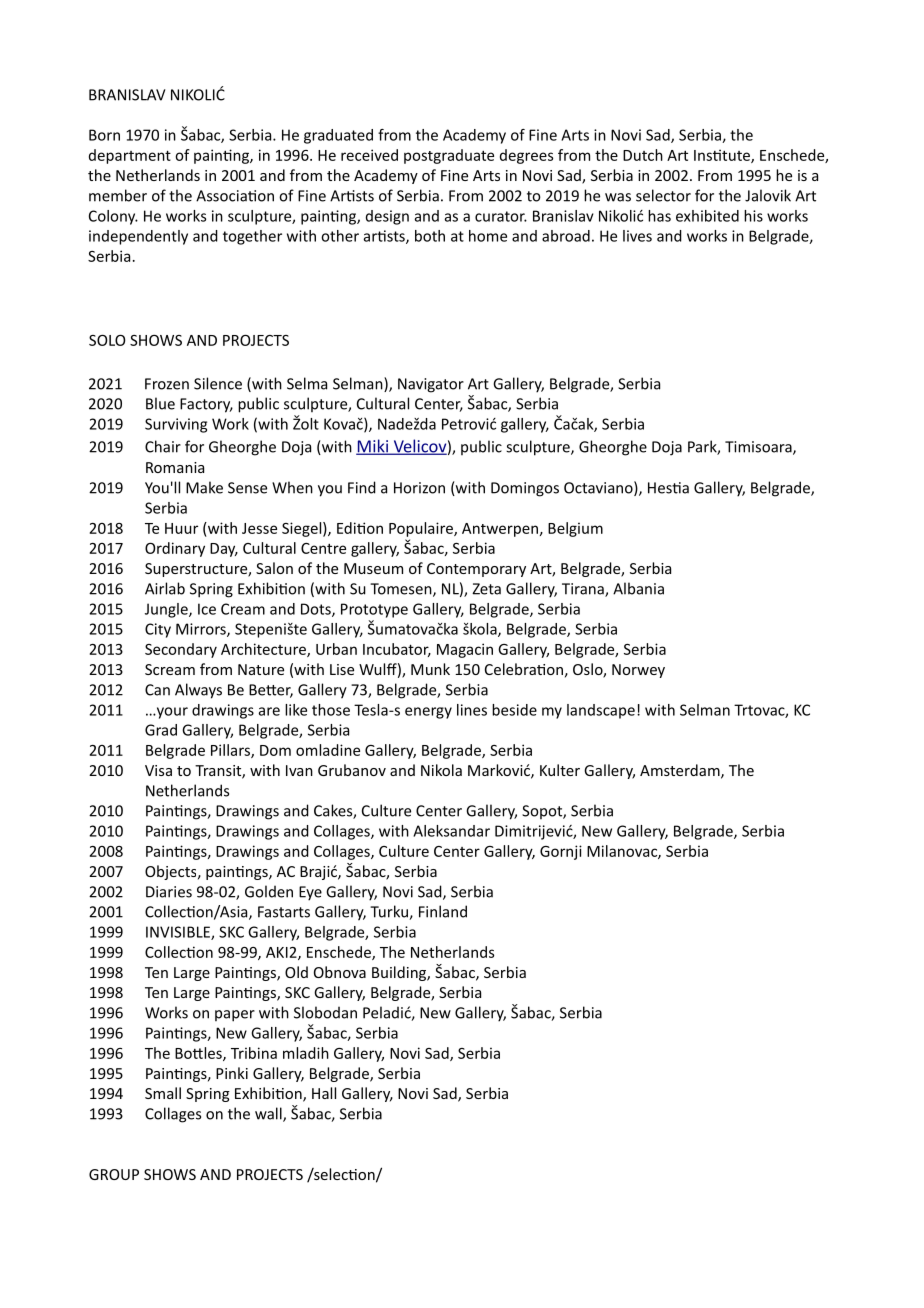 This screenshot has height=1308, width=924. Describe the element at coordinates (601, 711) in the screenshot. I see `landscape` at that location.
